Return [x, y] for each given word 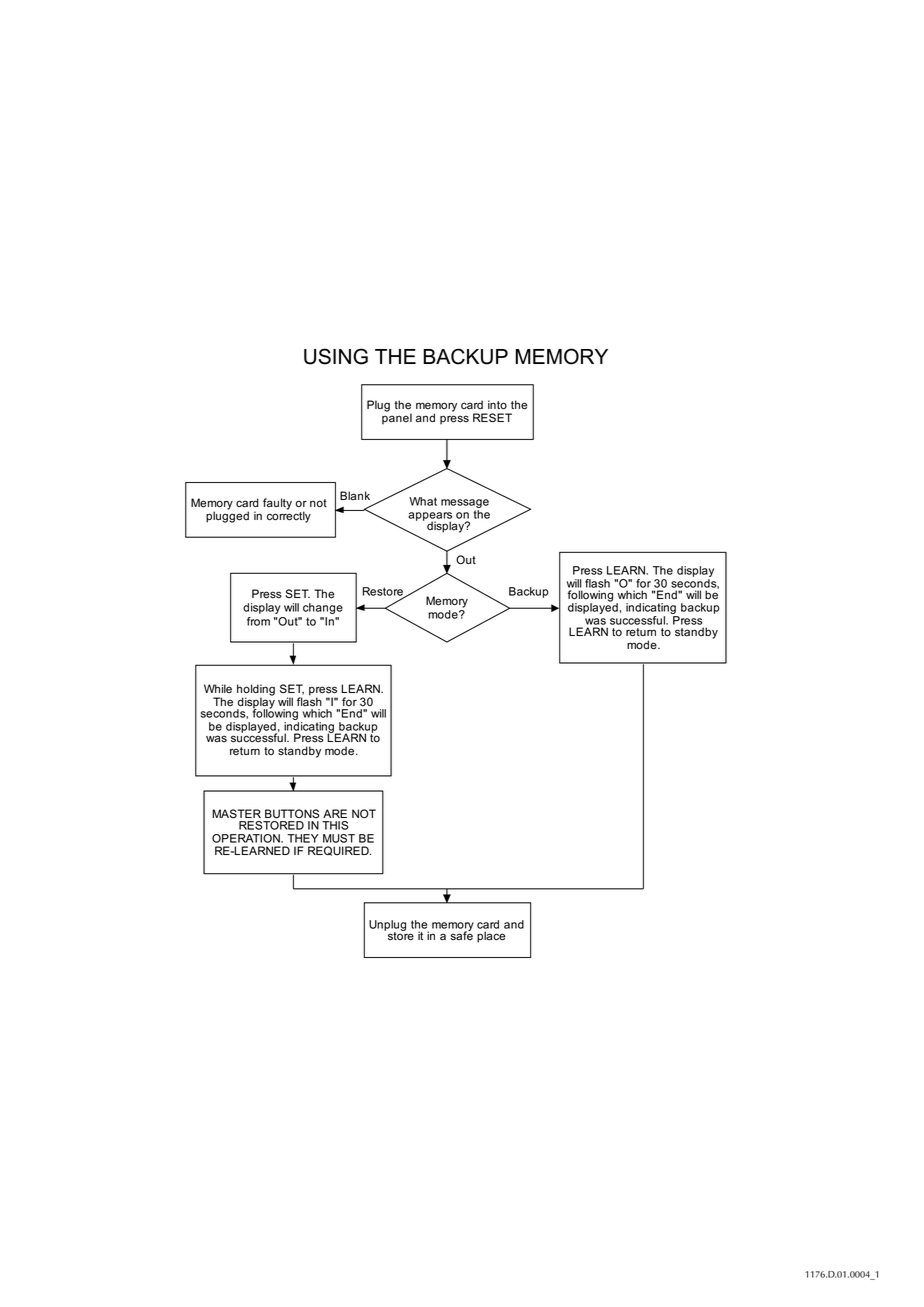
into [497, 405]
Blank [355, 496]
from [258, 621]
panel [397, 418]
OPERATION [247, 838]
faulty [277, 504]
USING [336, 356]
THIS [335, 825]
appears [430, 517]
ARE [335, 813]
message [465, 503]
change [323, 608]
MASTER [236, 814]
